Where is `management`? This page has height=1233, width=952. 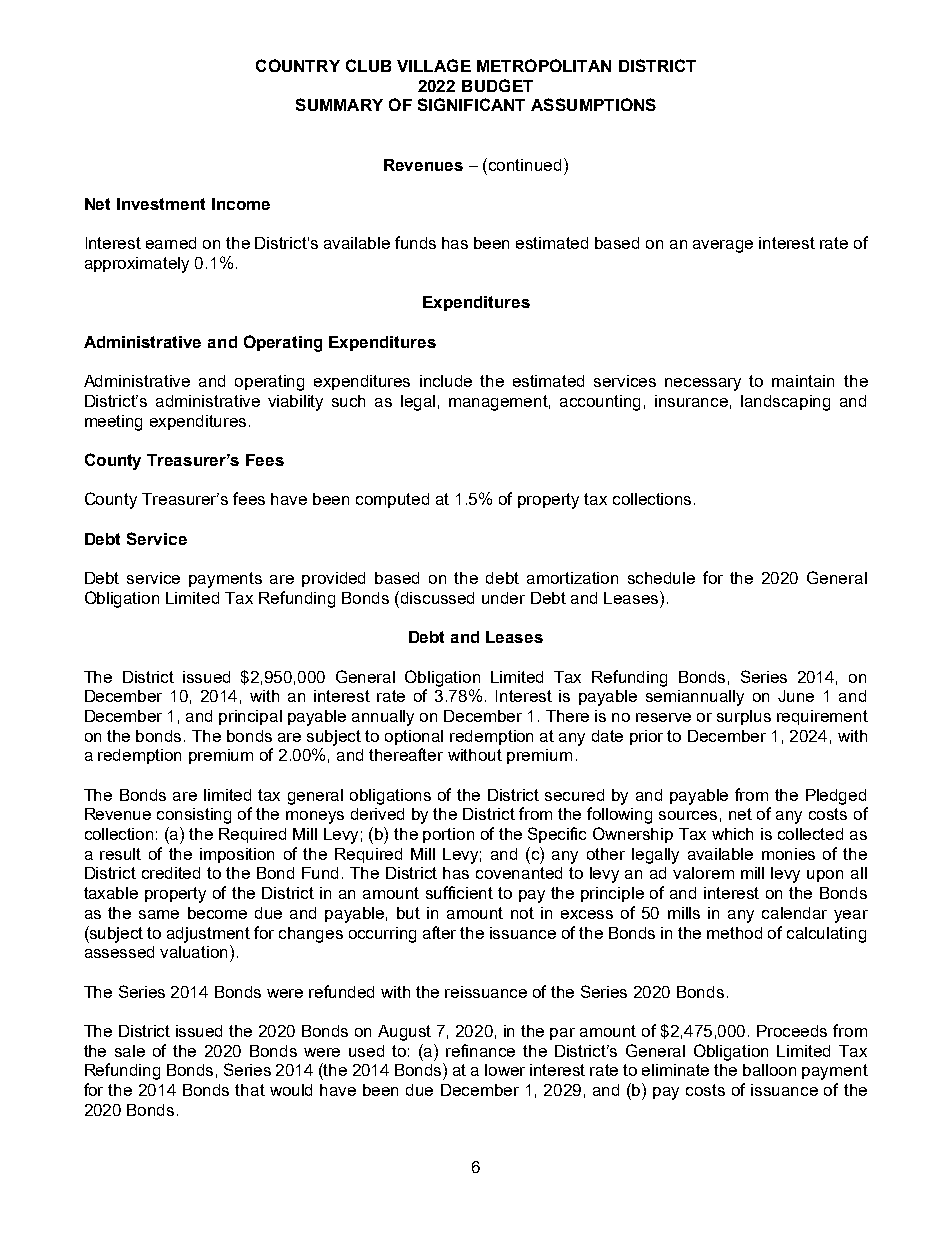
management is located at coordinates (499, 403).
